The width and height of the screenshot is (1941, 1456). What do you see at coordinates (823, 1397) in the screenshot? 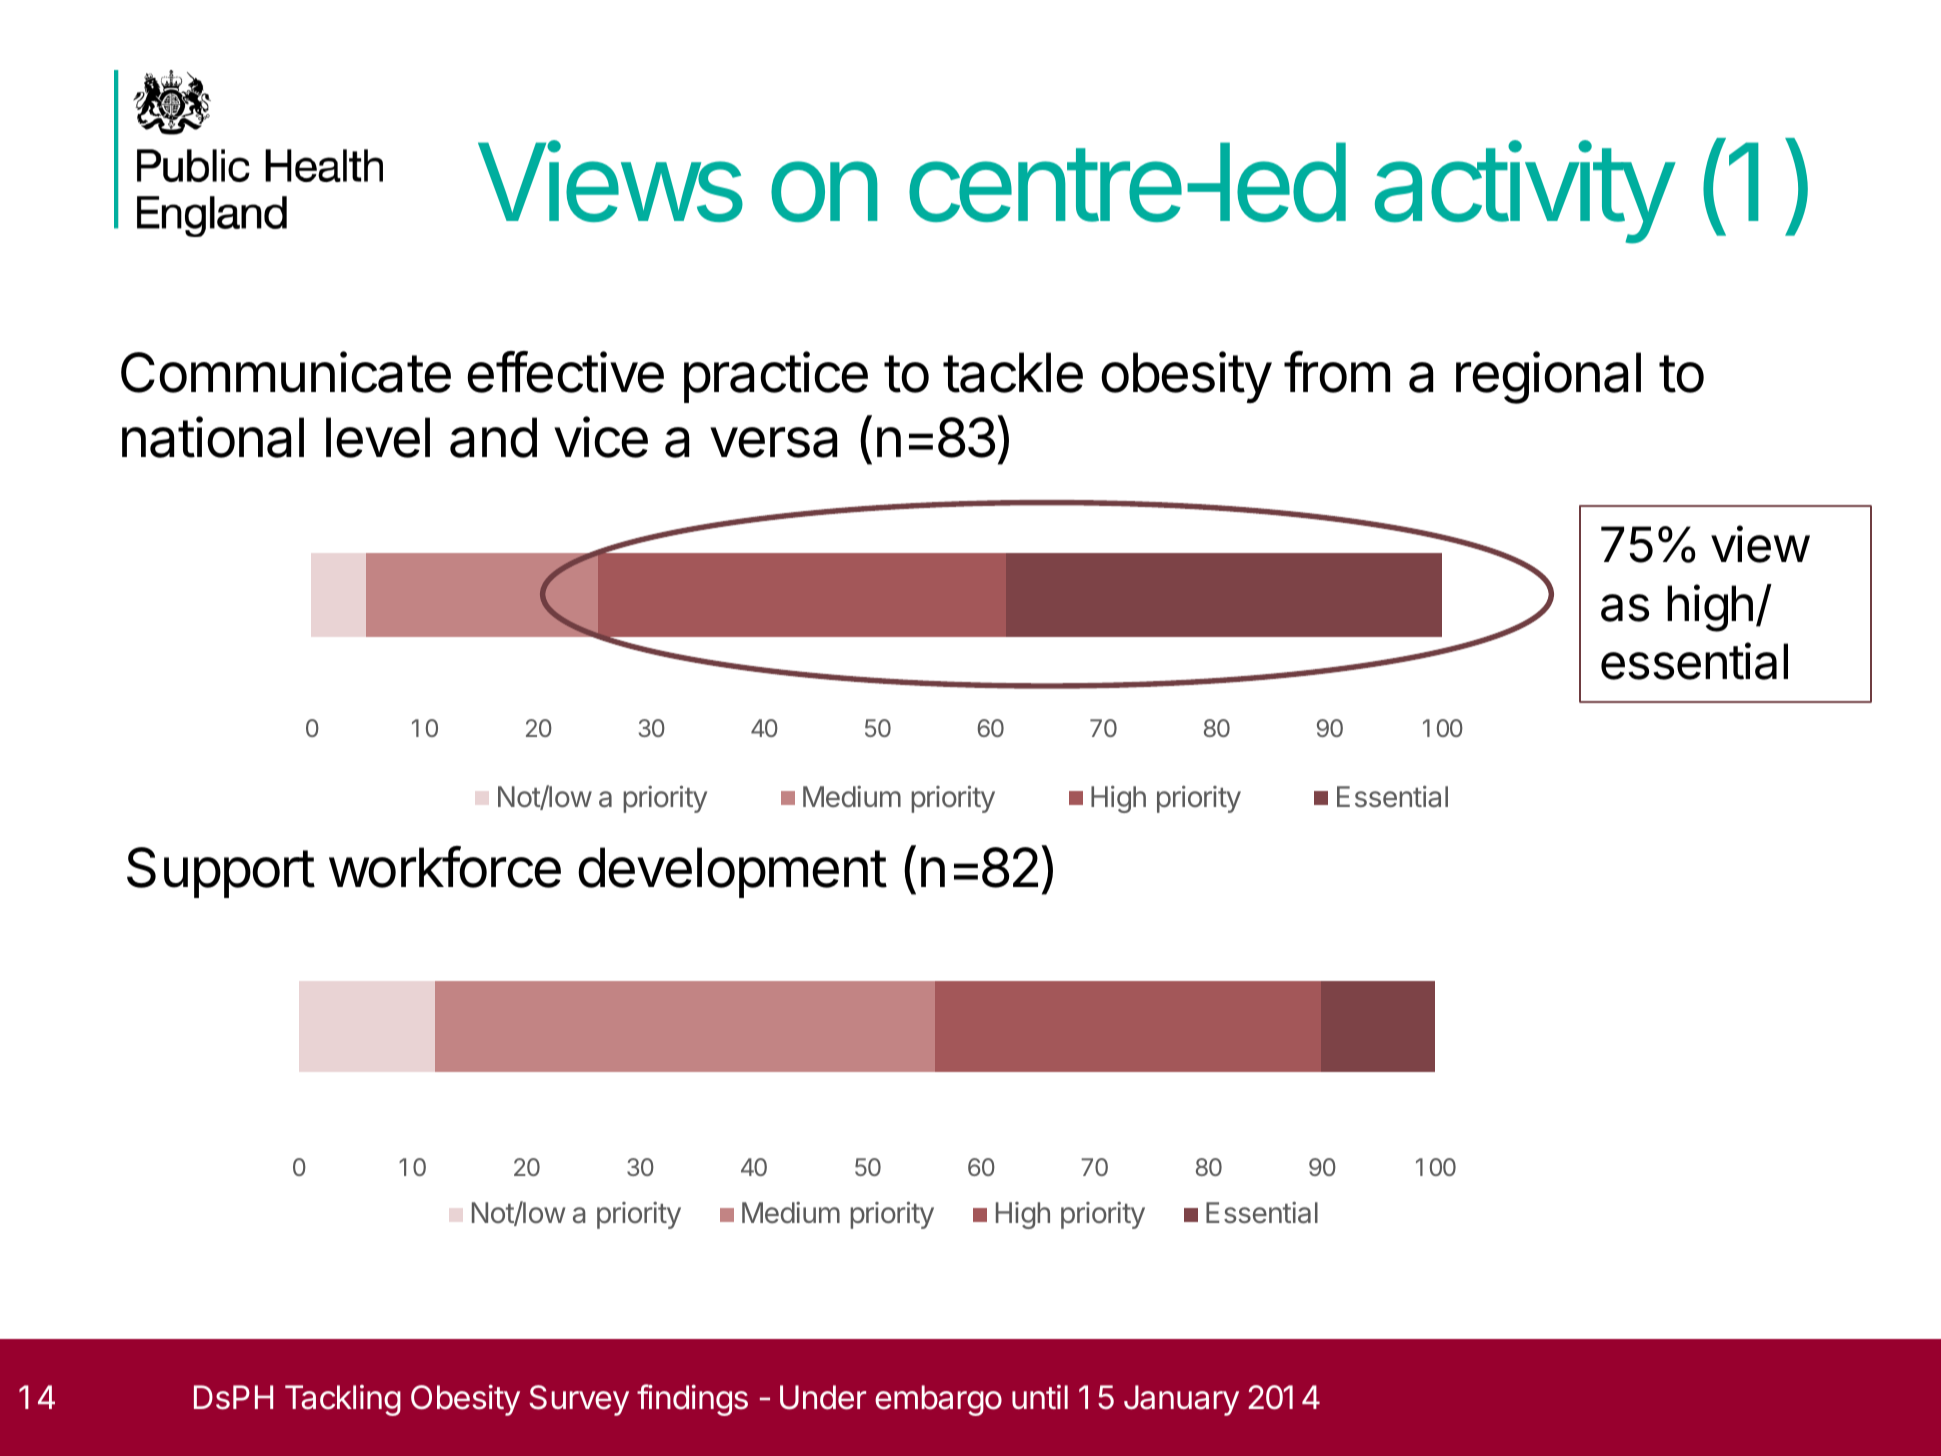
I see `Under` at bounding box center [823, 1397].
